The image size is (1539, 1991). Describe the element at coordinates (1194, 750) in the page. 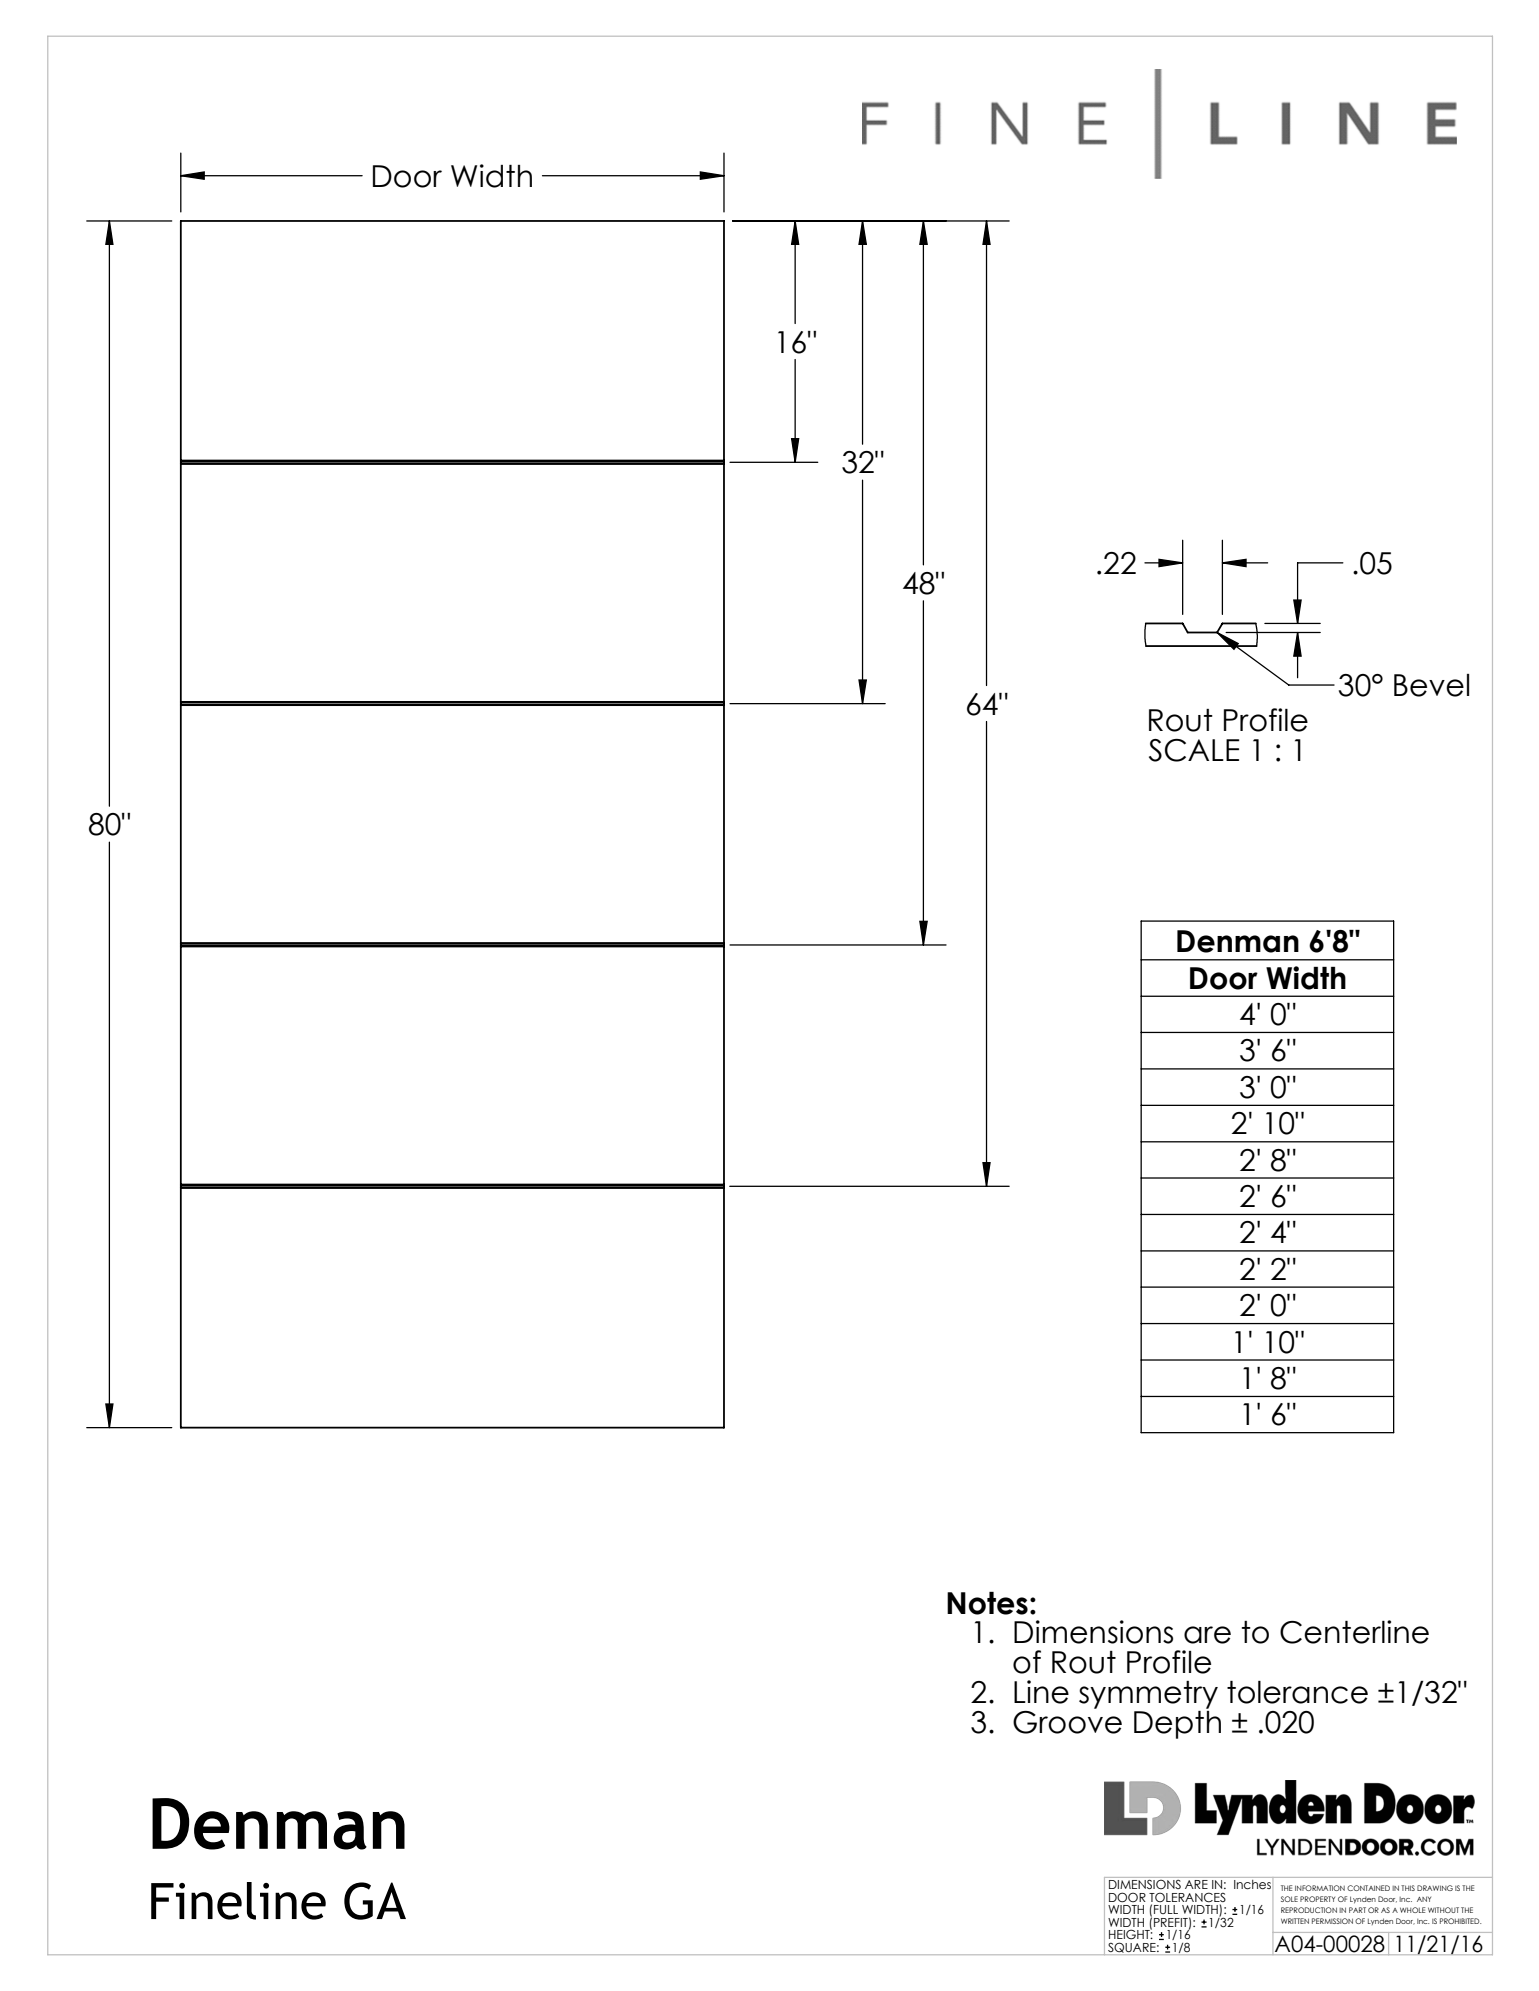

I see `SCALE` at that location.
